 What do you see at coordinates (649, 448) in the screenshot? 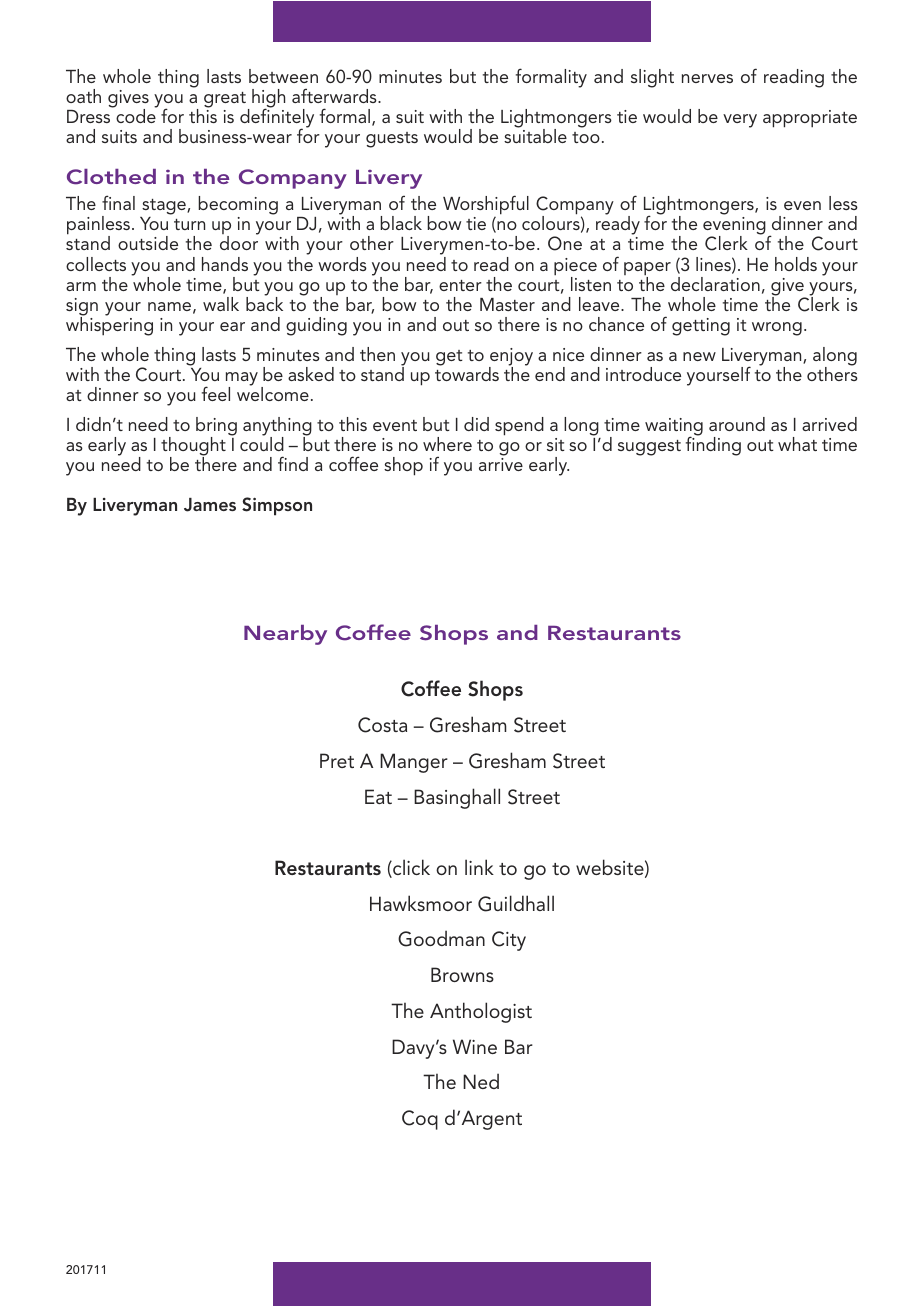
I see `suggest` at bounding box center [649, 448].
